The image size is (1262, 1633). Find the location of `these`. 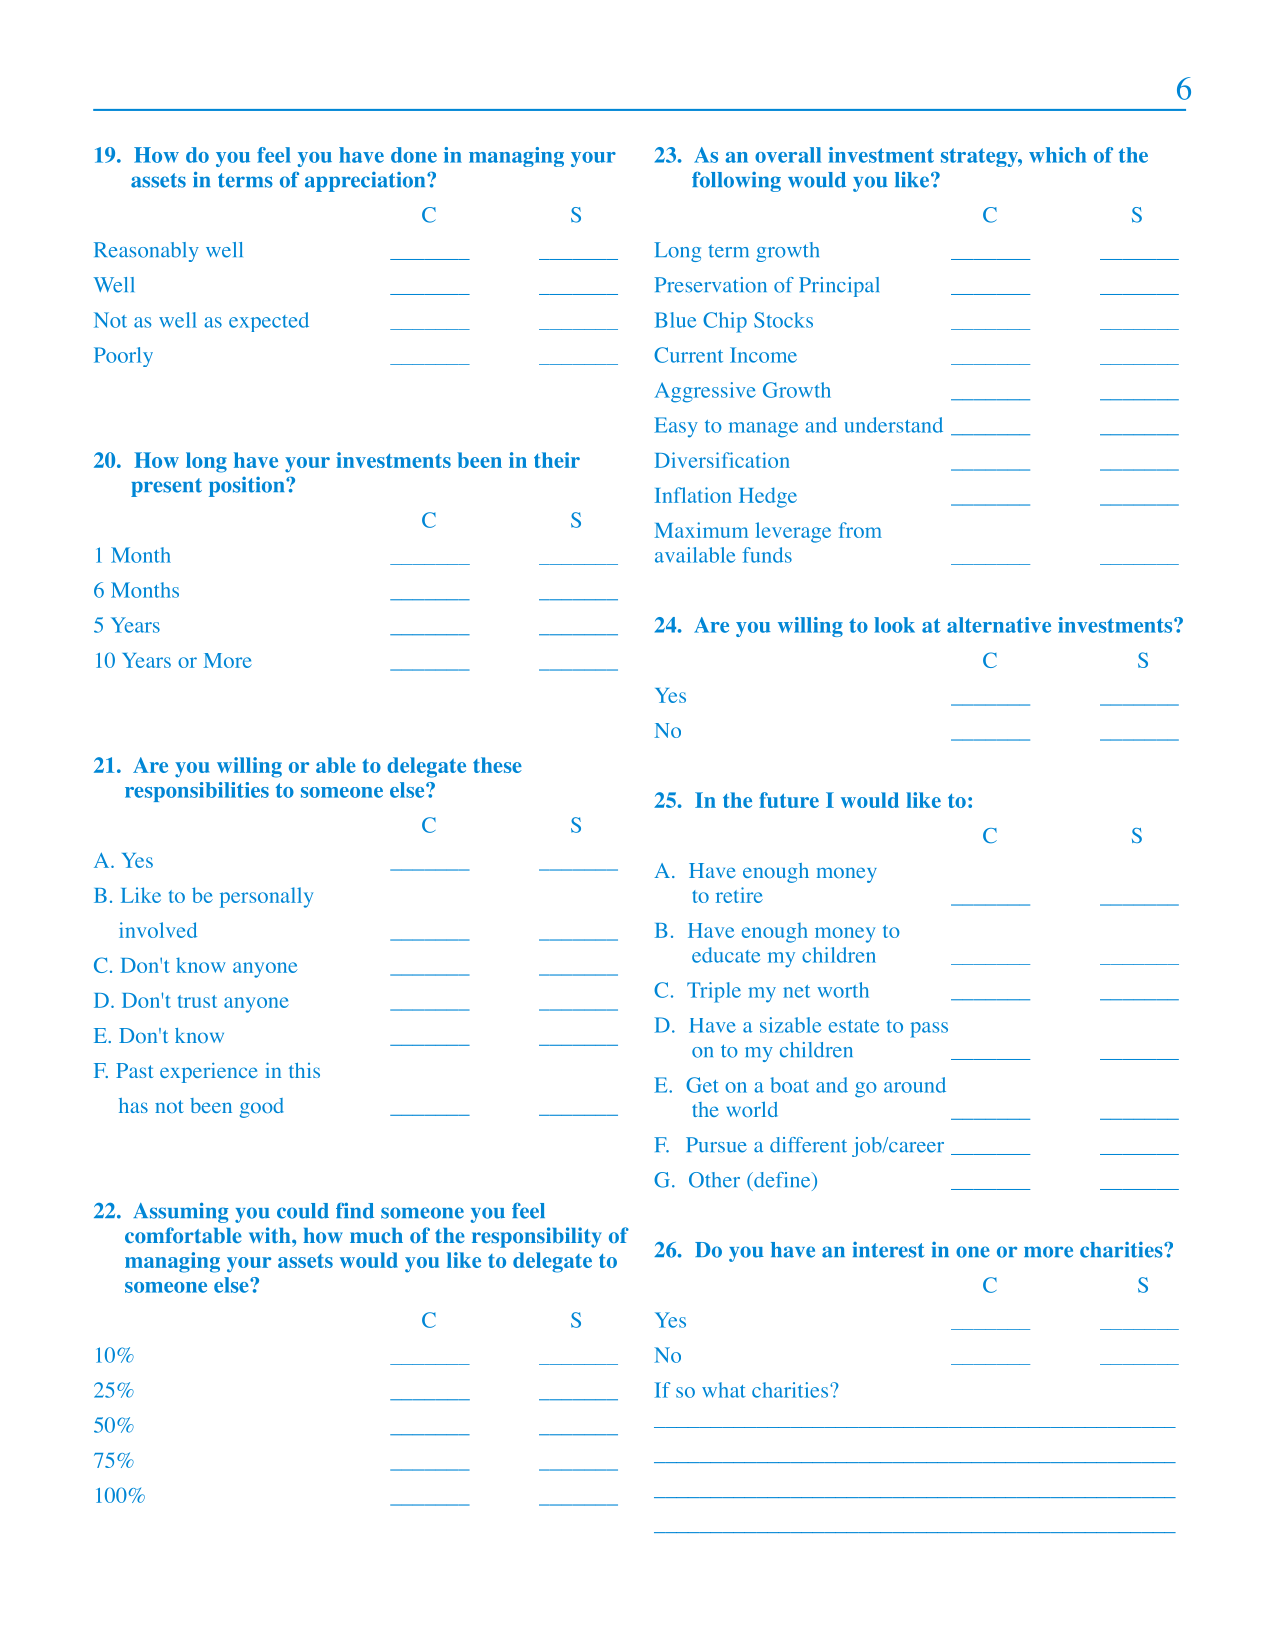

these is located at coordinates (497, 765).
